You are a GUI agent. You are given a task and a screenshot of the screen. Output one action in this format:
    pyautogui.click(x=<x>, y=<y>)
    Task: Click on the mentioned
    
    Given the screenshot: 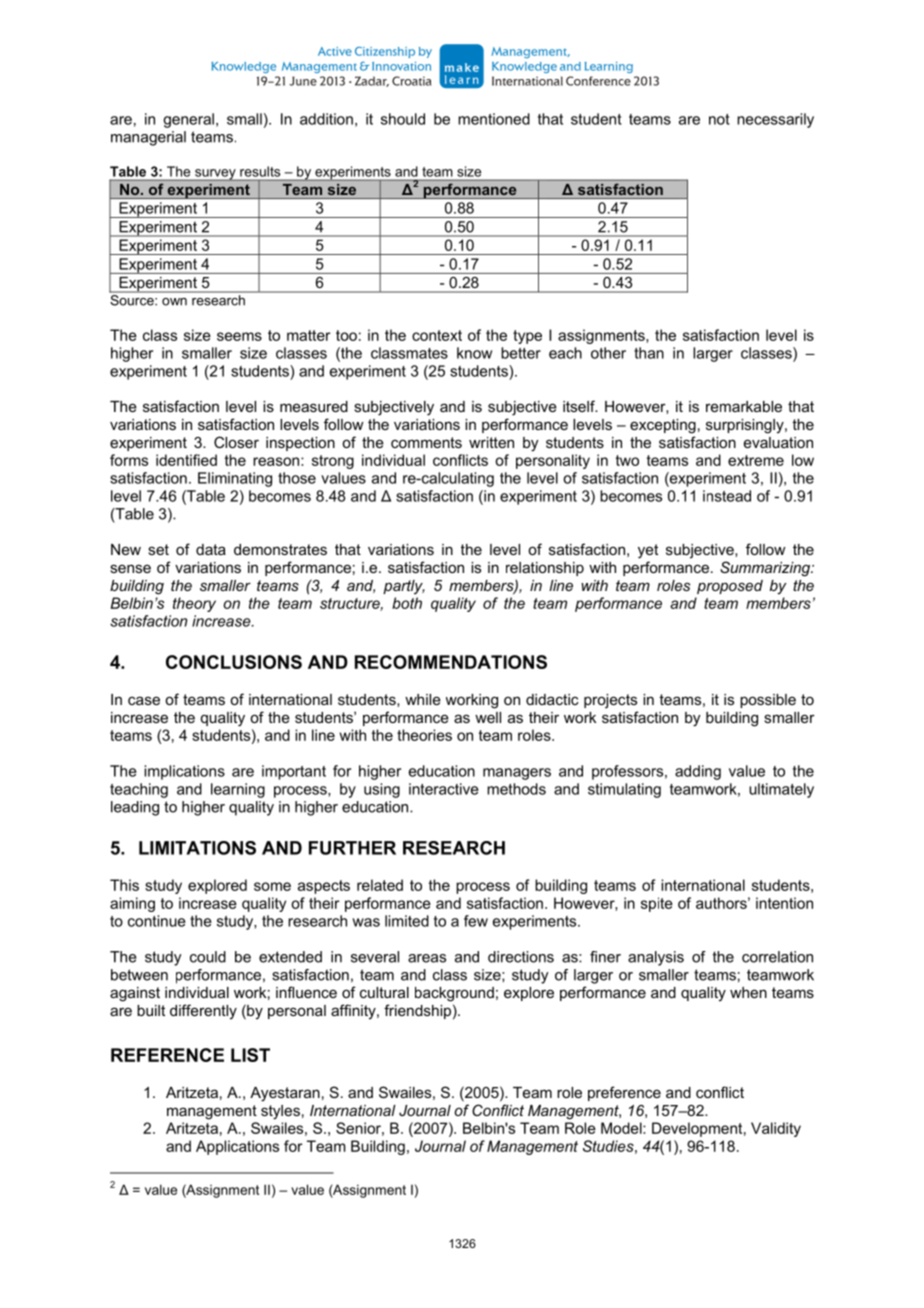 What is the action you would take?
    pyautogui.click(x=494, y=119)
